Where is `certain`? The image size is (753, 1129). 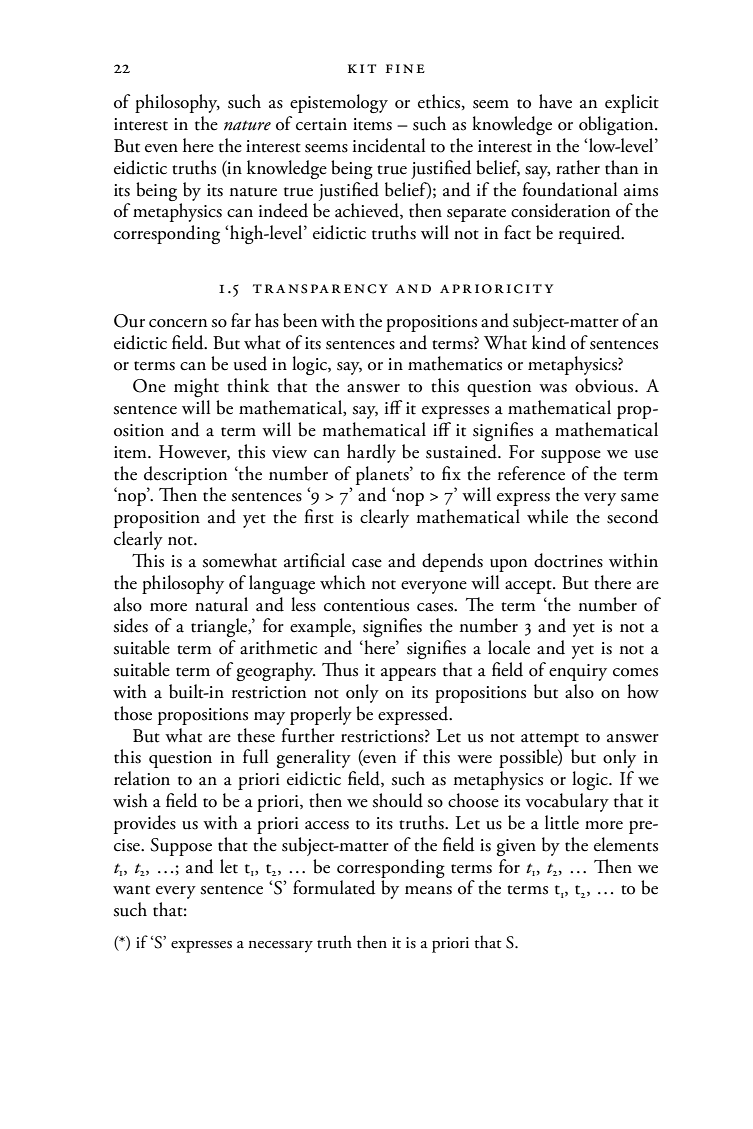
certain is located at coordinates (321, 124).
